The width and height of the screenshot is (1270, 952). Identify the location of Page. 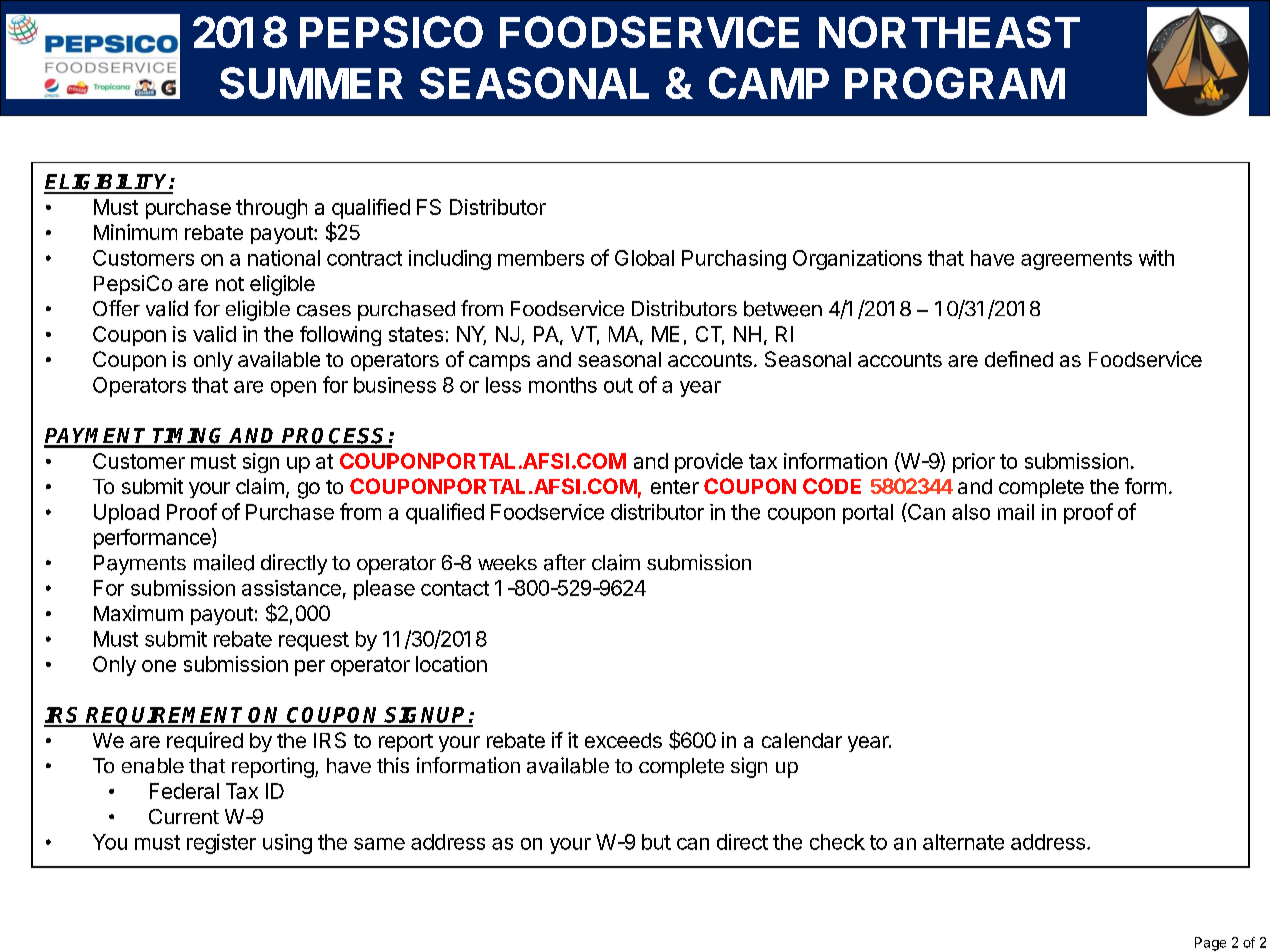
(1210, 944).
